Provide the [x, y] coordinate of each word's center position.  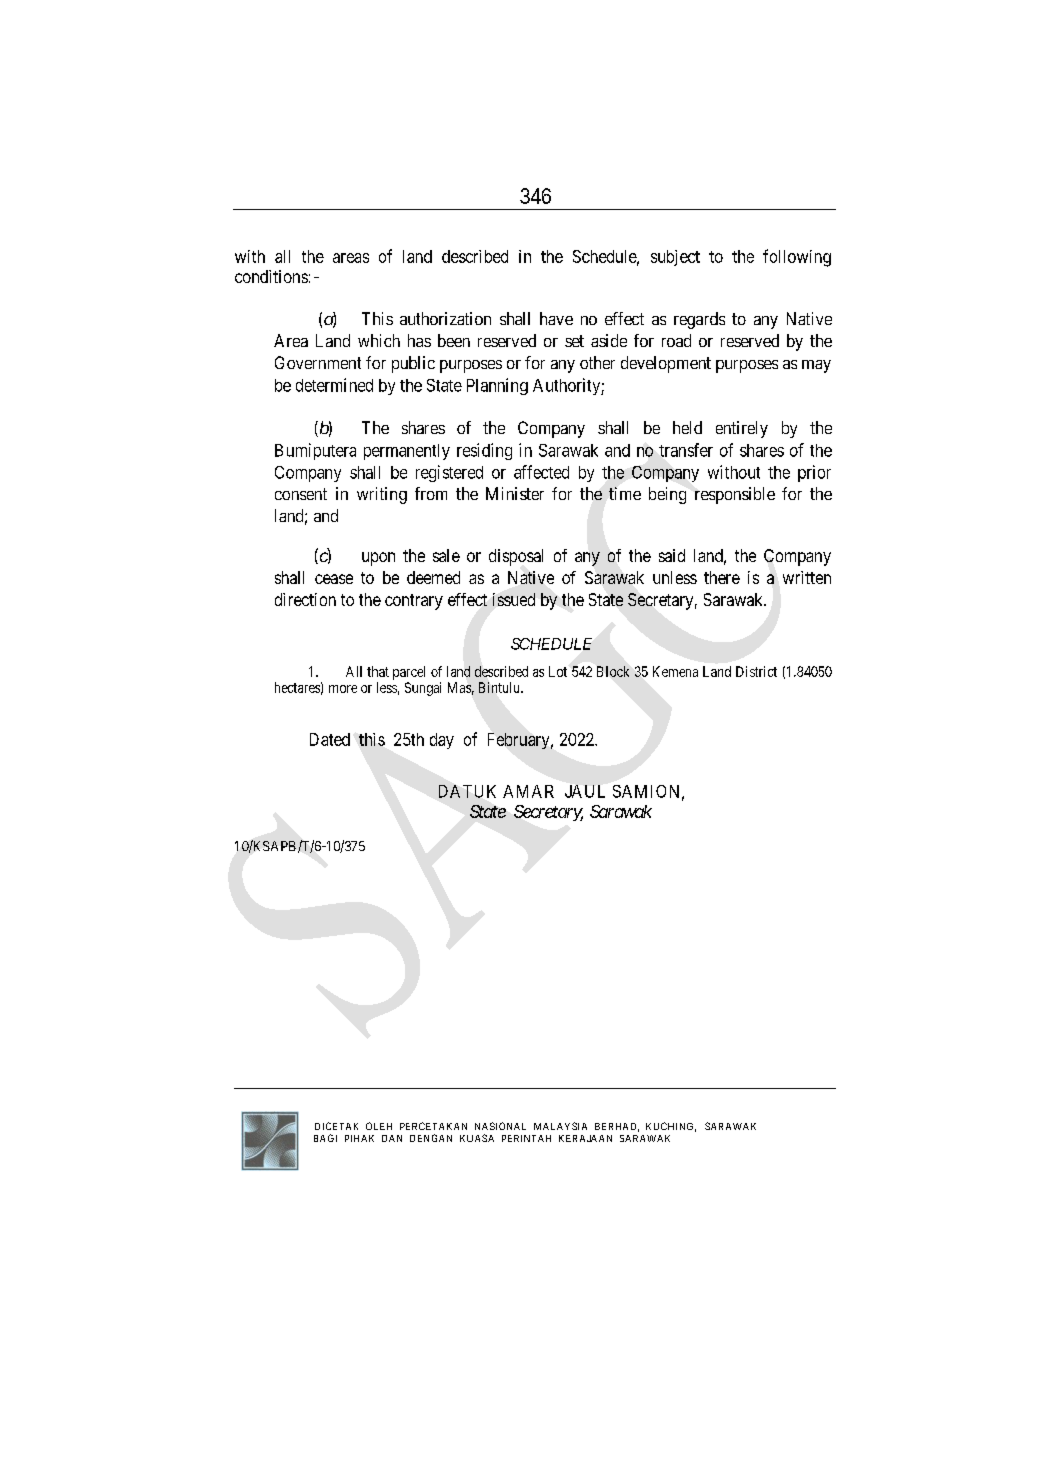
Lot [558, 671]
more [343, 689]
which [379, 340]
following [797, 258]
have [556, 318]
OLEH [379, 1126]
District [756, 671]
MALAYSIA [560, 1126]
